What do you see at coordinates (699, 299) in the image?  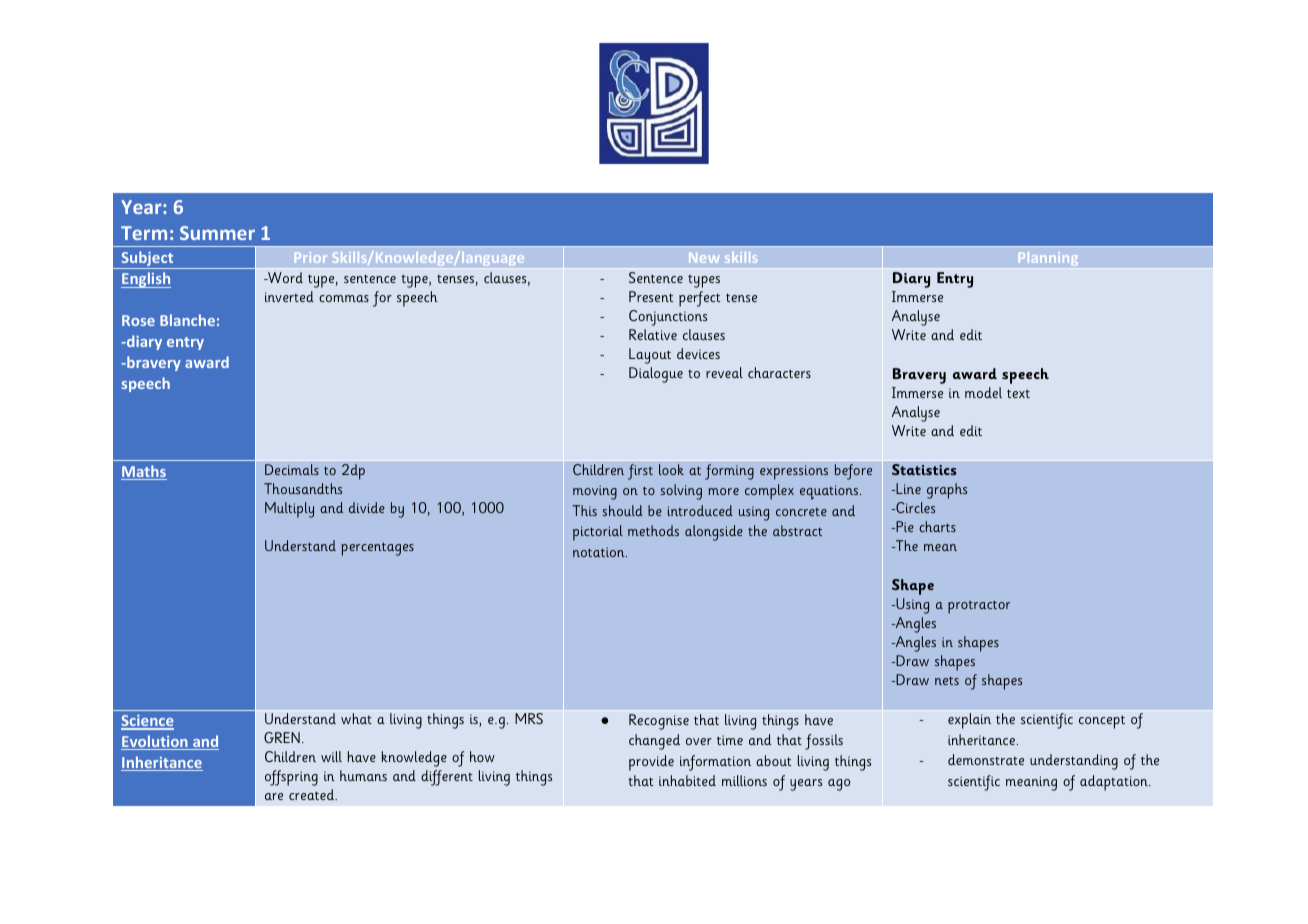 I see `perfect` at bounding box center [699, 299].
